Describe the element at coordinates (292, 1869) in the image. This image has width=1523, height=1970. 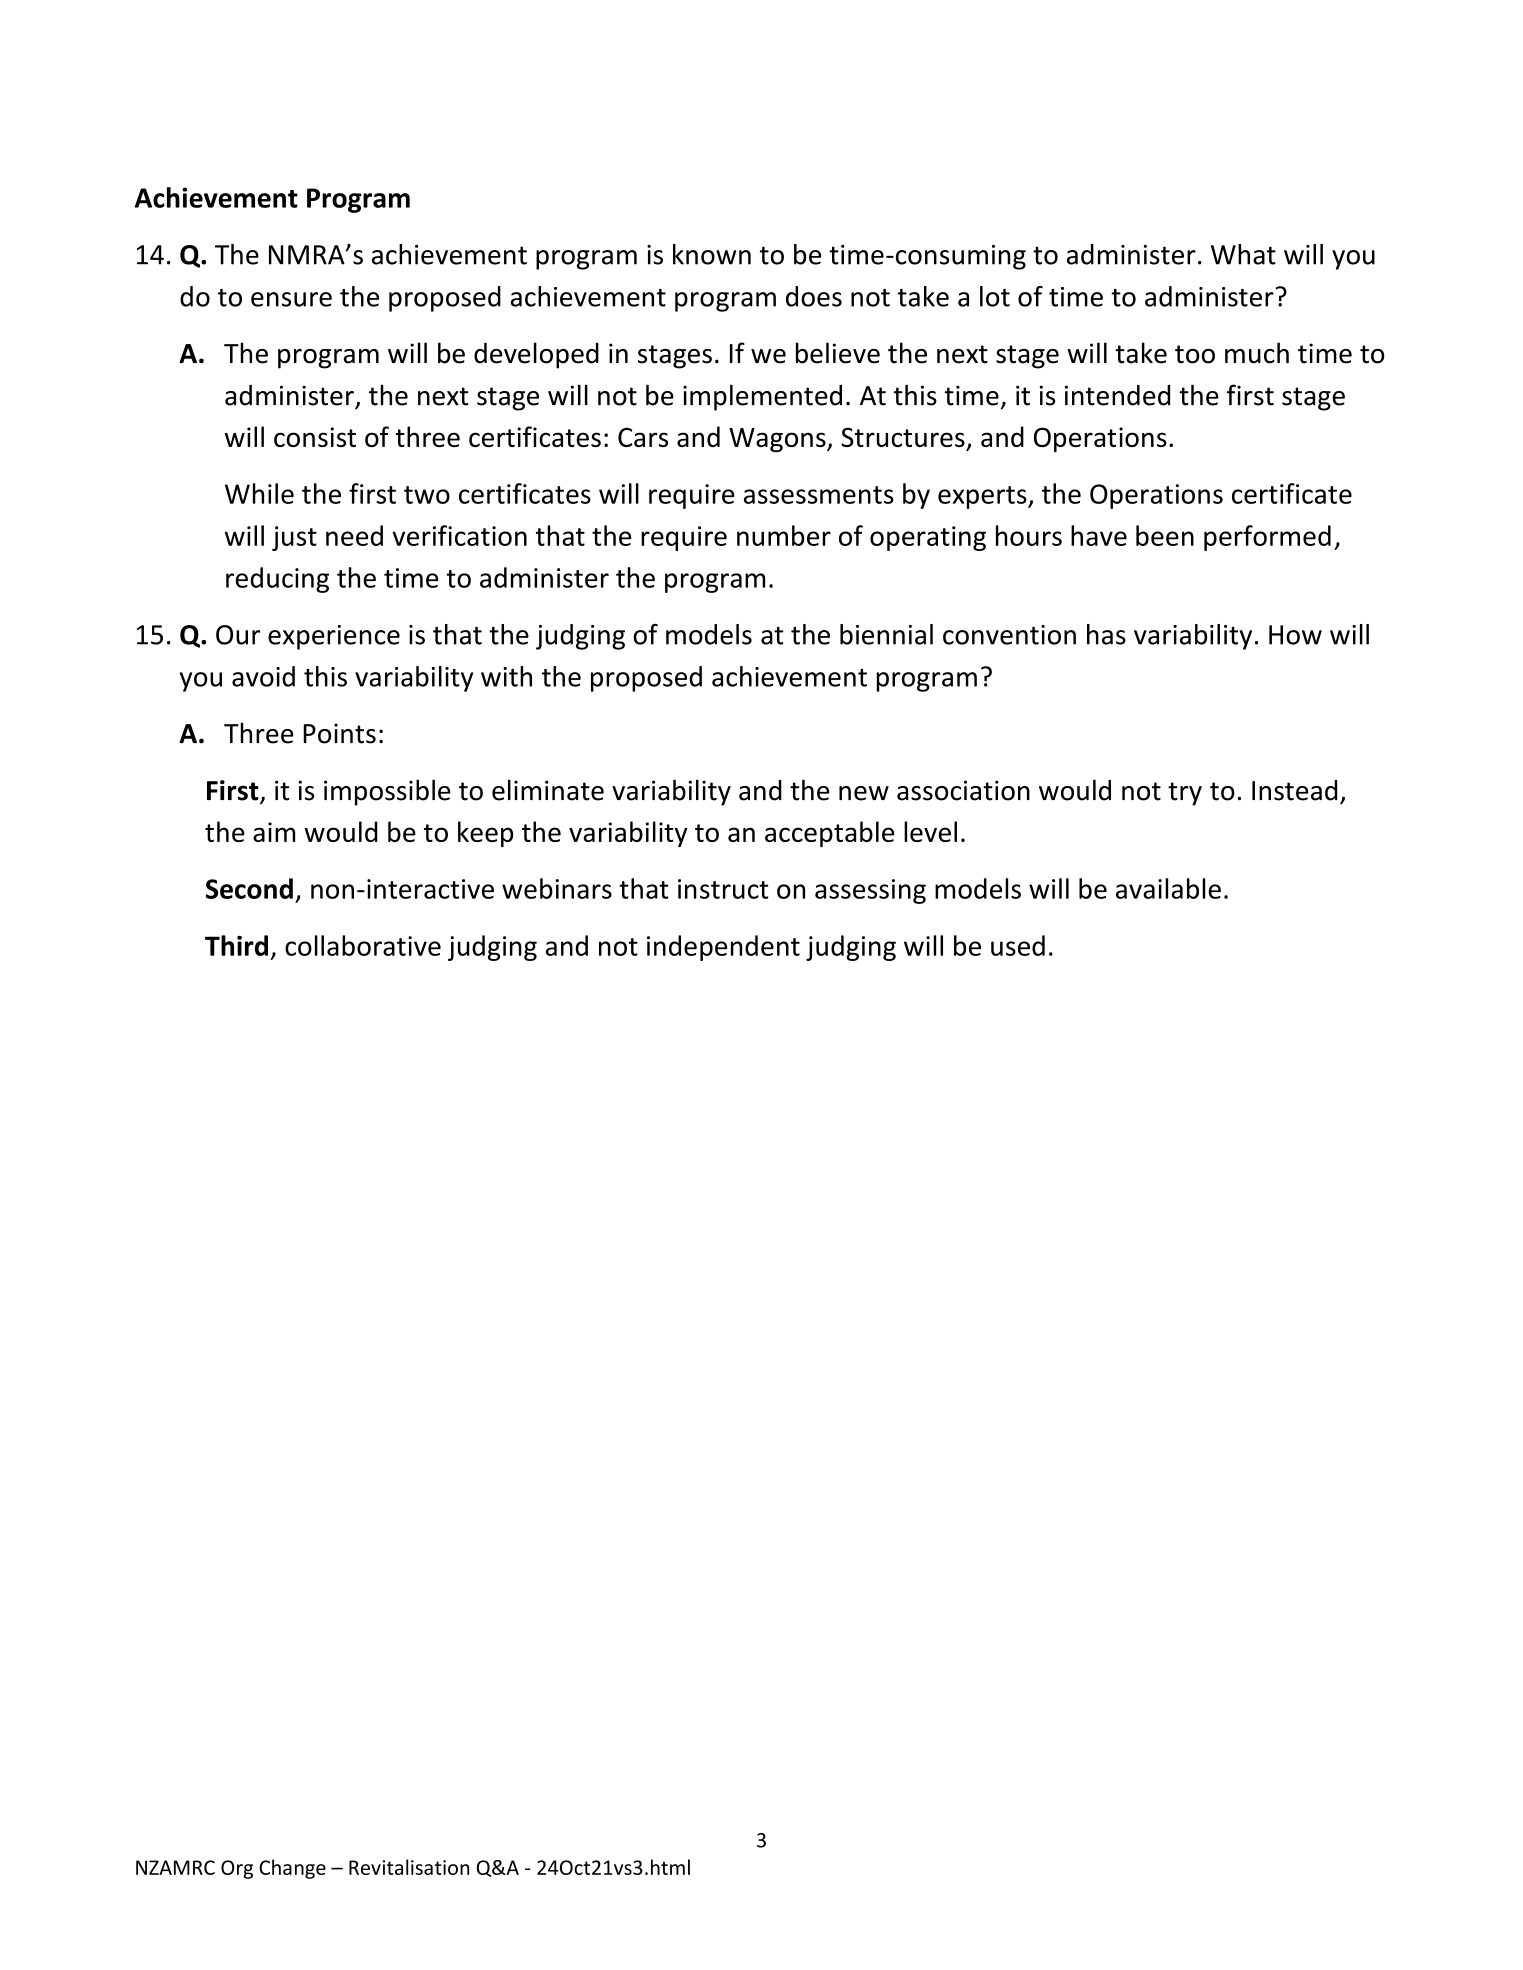
I see `Change` at that location.
